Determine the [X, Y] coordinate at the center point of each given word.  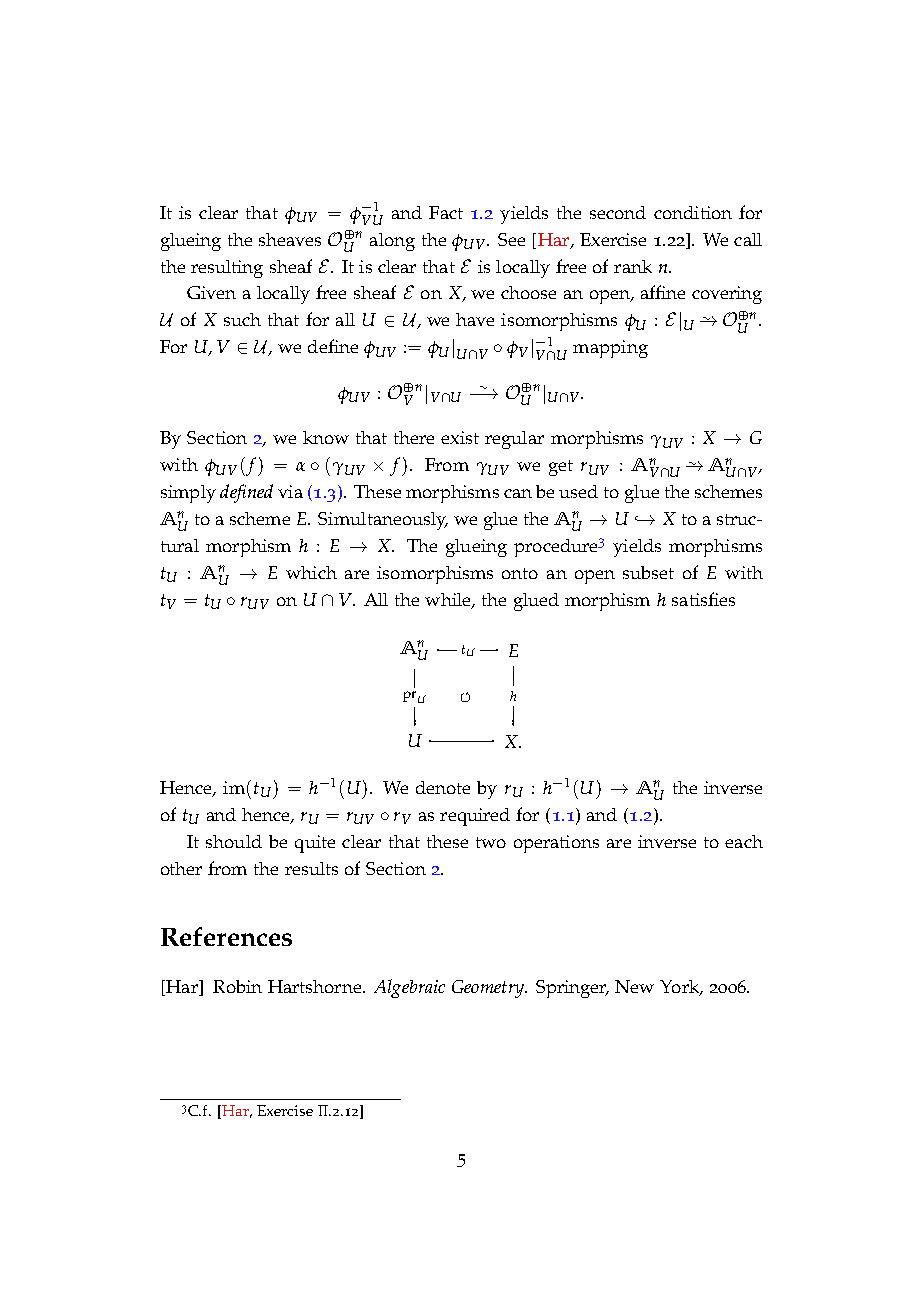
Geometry [489, 989]
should [234, 841]
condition [693, 212]
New [634, 986]
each [744, 841]
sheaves [290, 239]
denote [443, 787]
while [449, 601]
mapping [610, 349]
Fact [446, 212]
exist [460, 437]
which [311, 572]
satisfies [703, 599]
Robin [237, 986]
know [326, 437]
